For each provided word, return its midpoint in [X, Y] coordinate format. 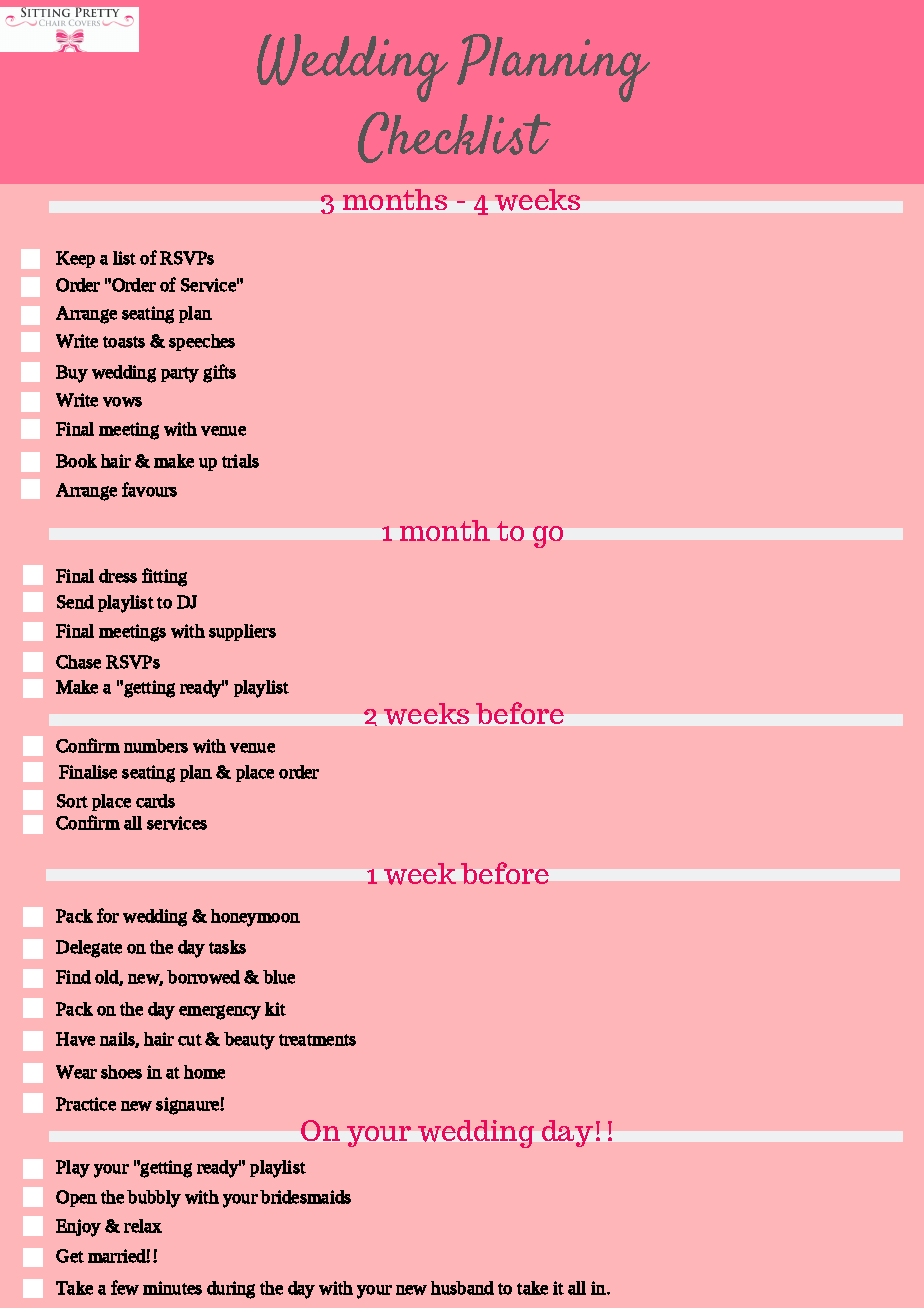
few [125, 1287]
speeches [202, 342]
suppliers [242, 632]
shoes [121, 1072]
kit [275, 1009]
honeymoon [255, 918]
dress [118, 576]
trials [240, 461]
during [231, 1290]
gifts [219, 373]
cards [155, 801]
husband [462, 1288]
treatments [317, 1040]
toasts [124, 342]
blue [279, 977]
